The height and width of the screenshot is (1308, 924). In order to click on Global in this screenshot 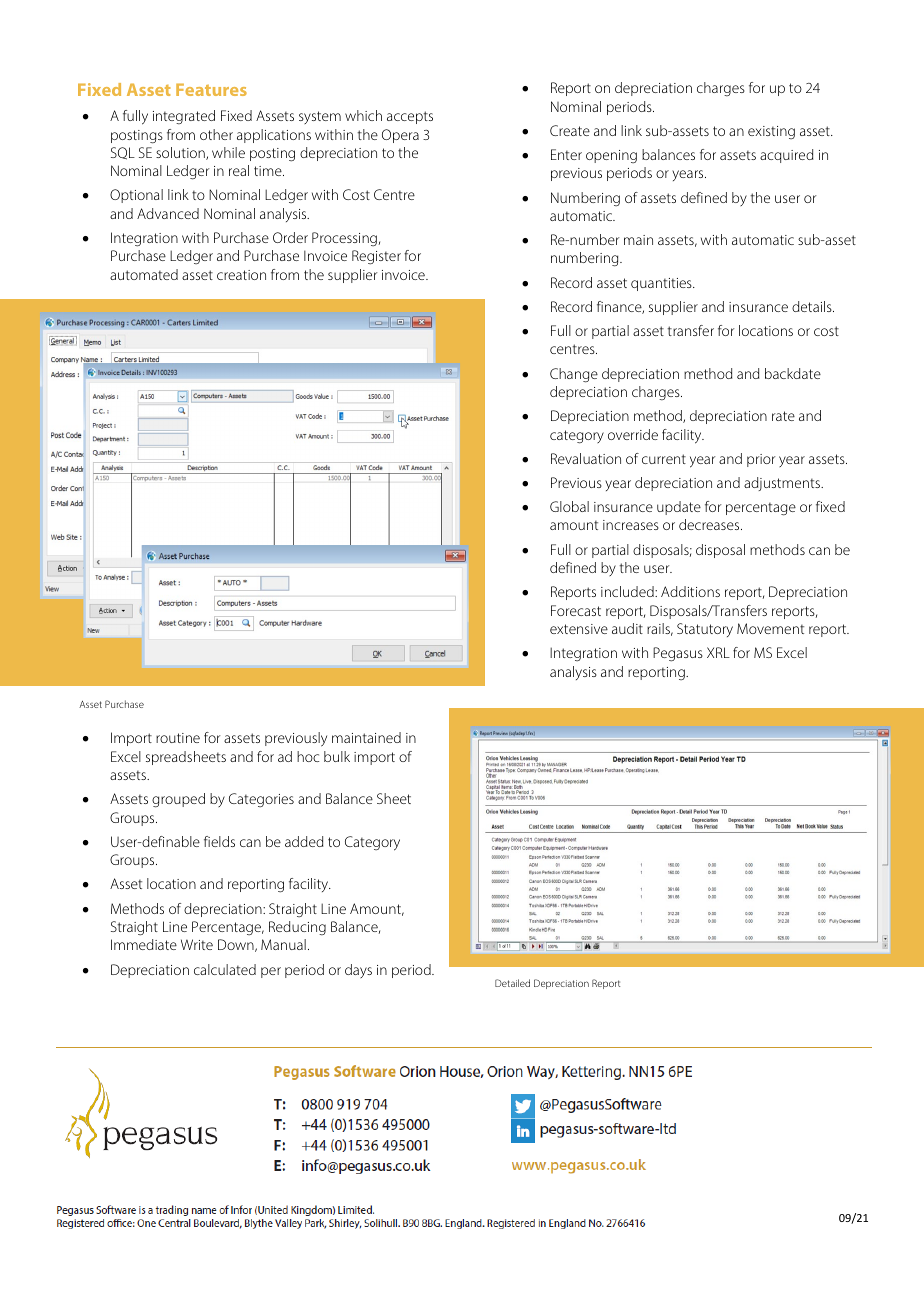, I will do `click(569, 506)`.
